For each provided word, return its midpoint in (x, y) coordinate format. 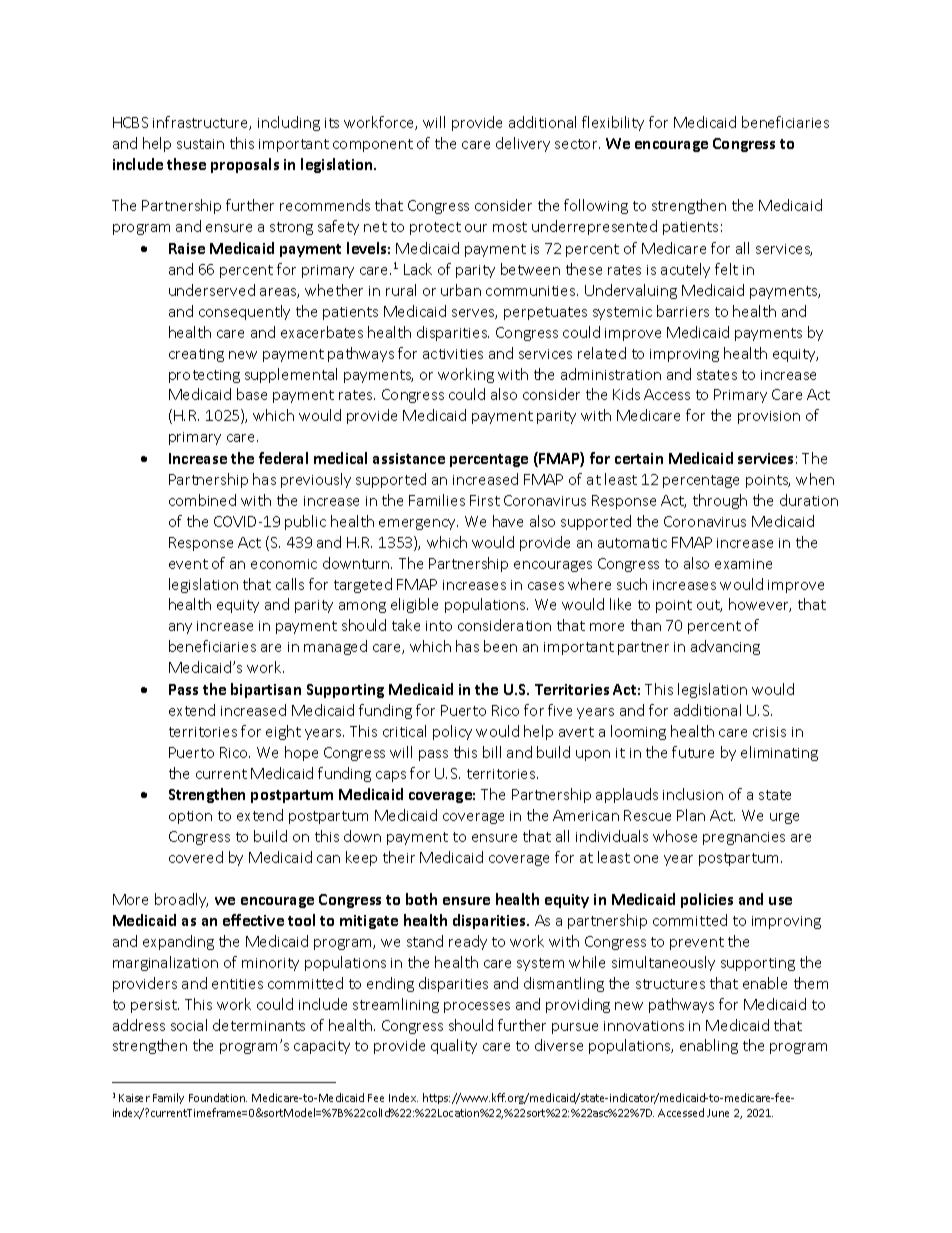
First (485, 500)
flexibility (613, 123)
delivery (523, 144)
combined (202, 500)
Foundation (218, 1097)
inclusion (693, 794)
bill (492, 752)
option (190, 817)
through (720, 501)
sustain (200, 144)
